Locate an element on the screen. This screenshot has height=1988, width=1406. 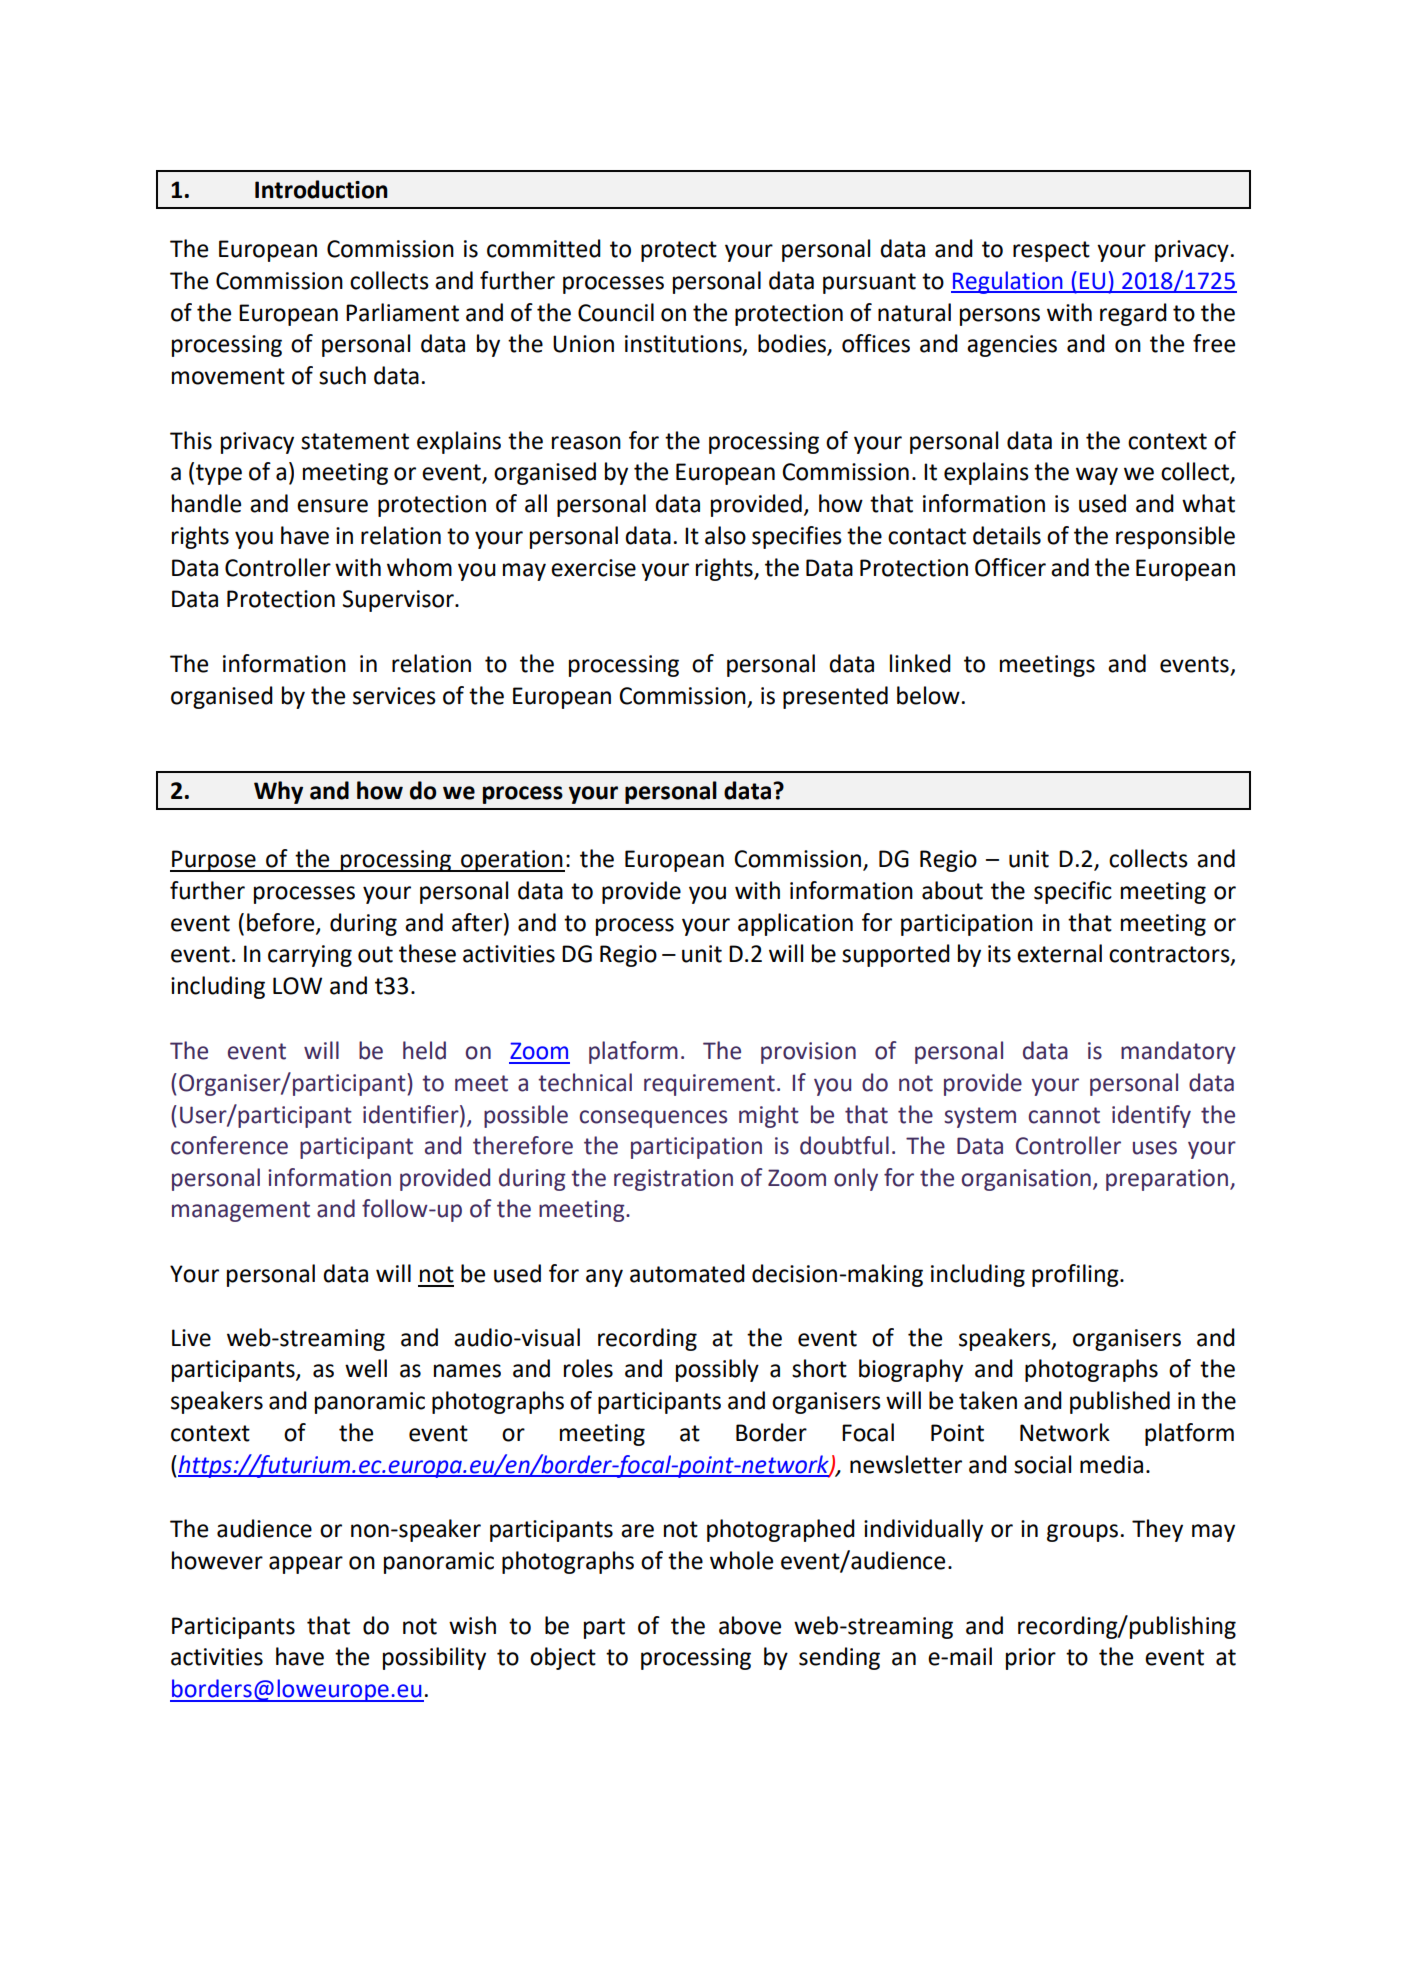
presented is located at coordinates (835, 697).
